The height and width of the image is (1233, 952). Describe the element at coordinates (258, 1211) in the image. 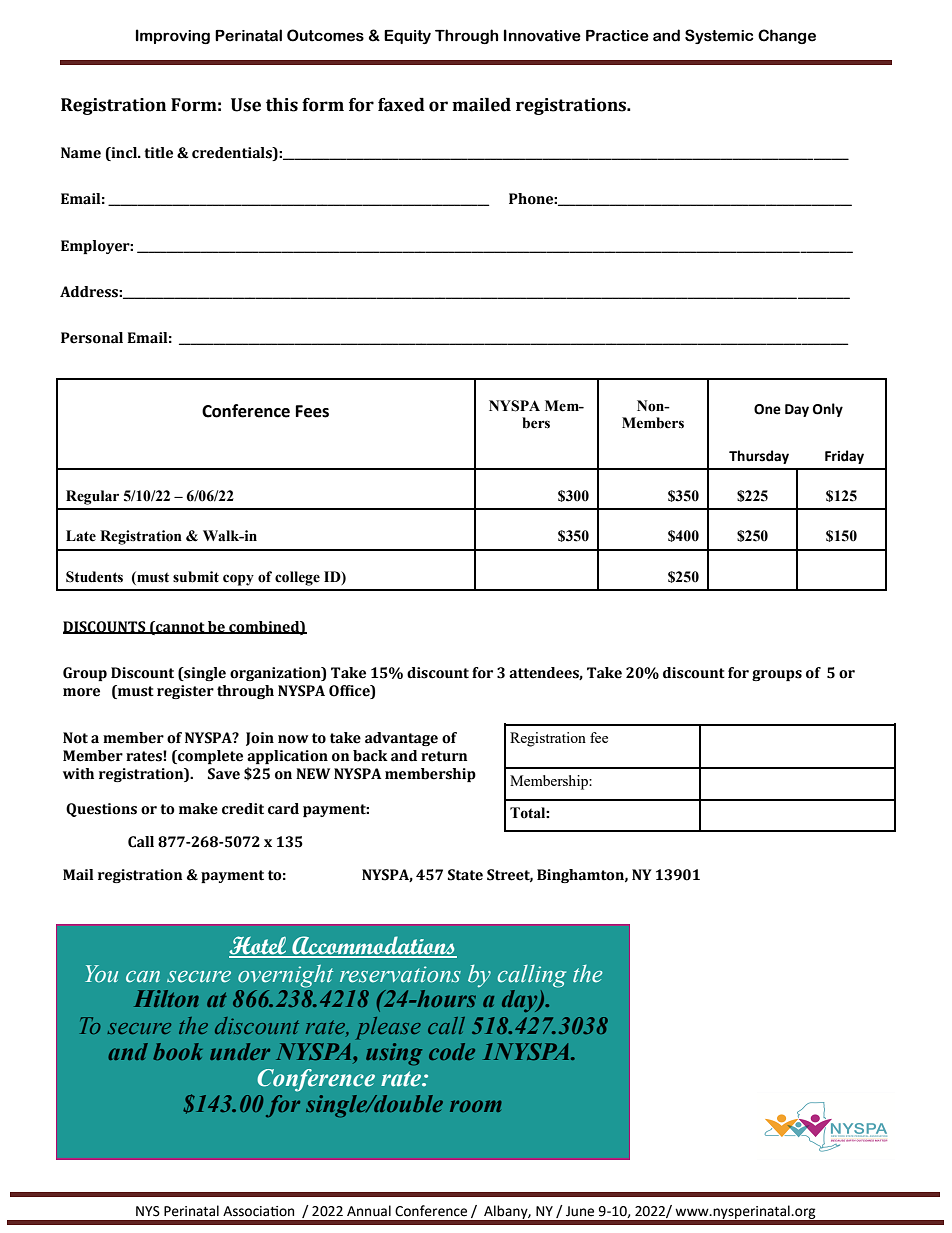

I see `Association` at that location.
